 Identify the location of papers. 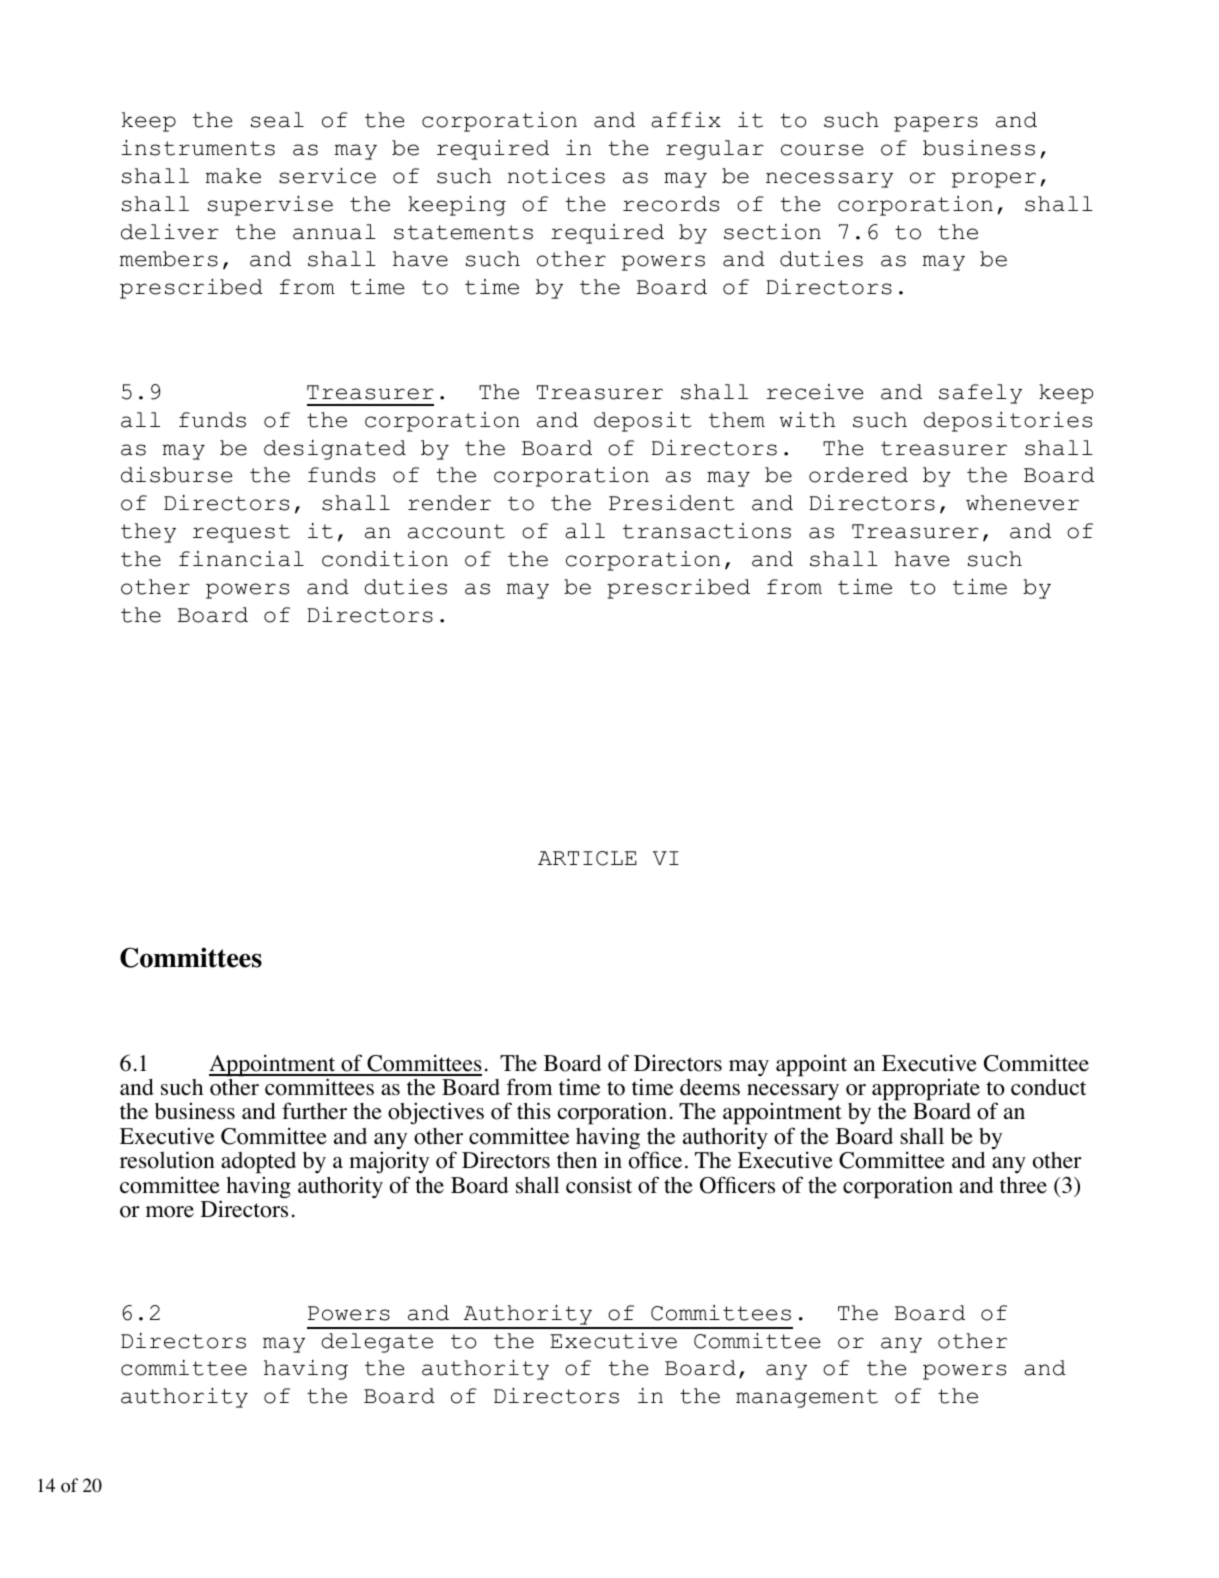
(936, 124).
